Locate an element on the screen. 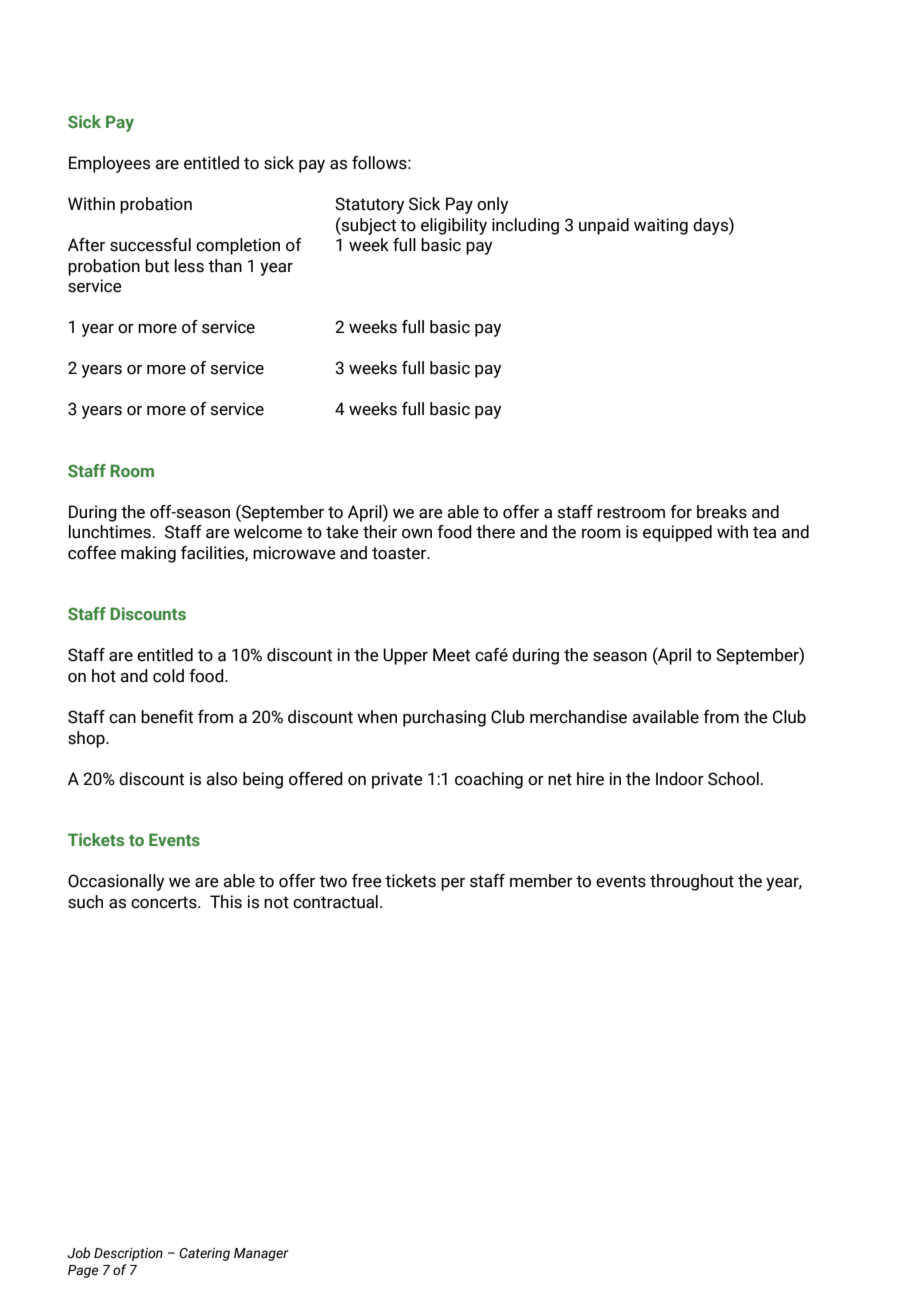 This screenshot has height=1308, width=924. eligibility is located at coordinates (454, 226).
